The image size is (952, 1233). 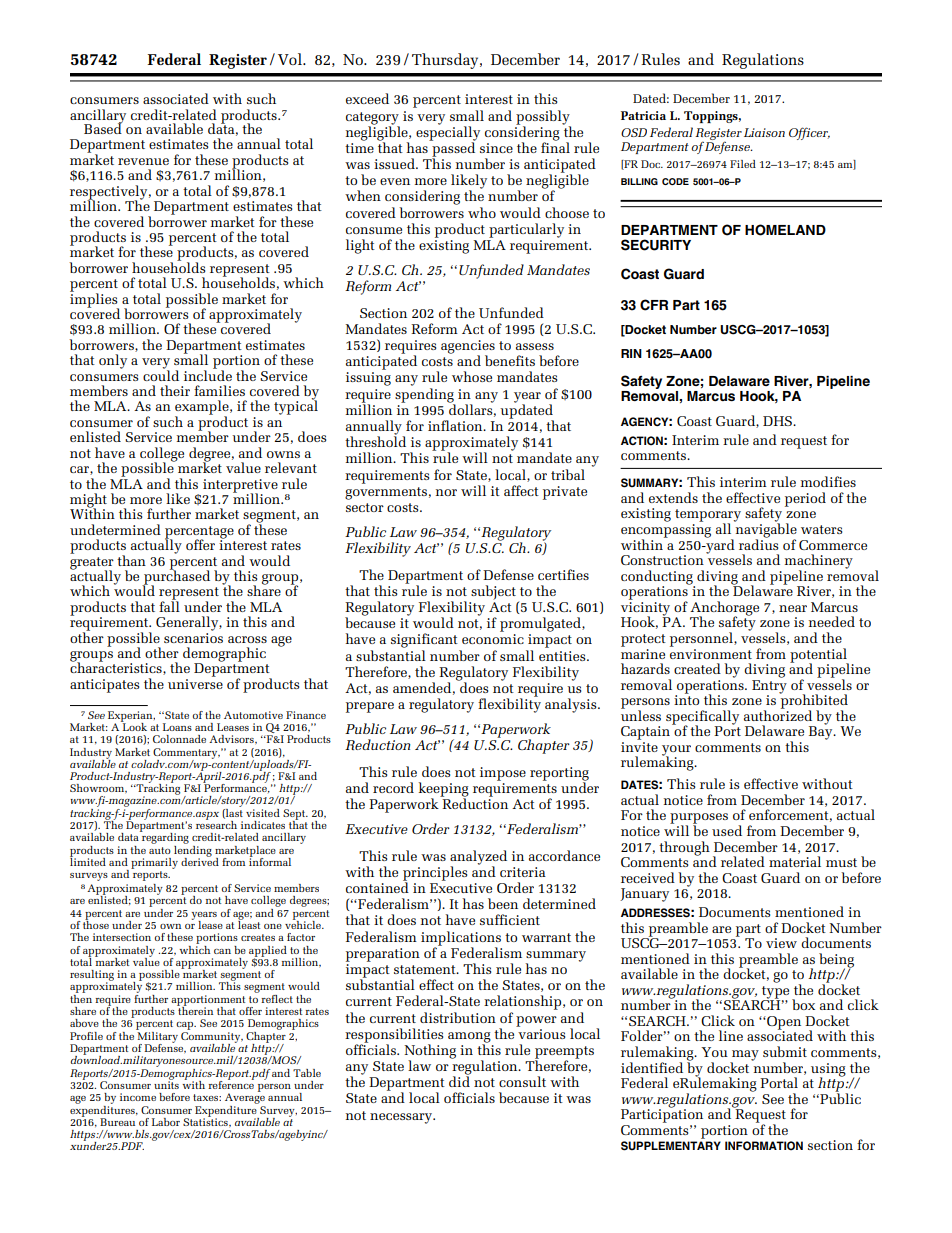 What do you see at coordinates (402, 1118) in the image?
I see `necessary` at bounding box center [402, 1118].
